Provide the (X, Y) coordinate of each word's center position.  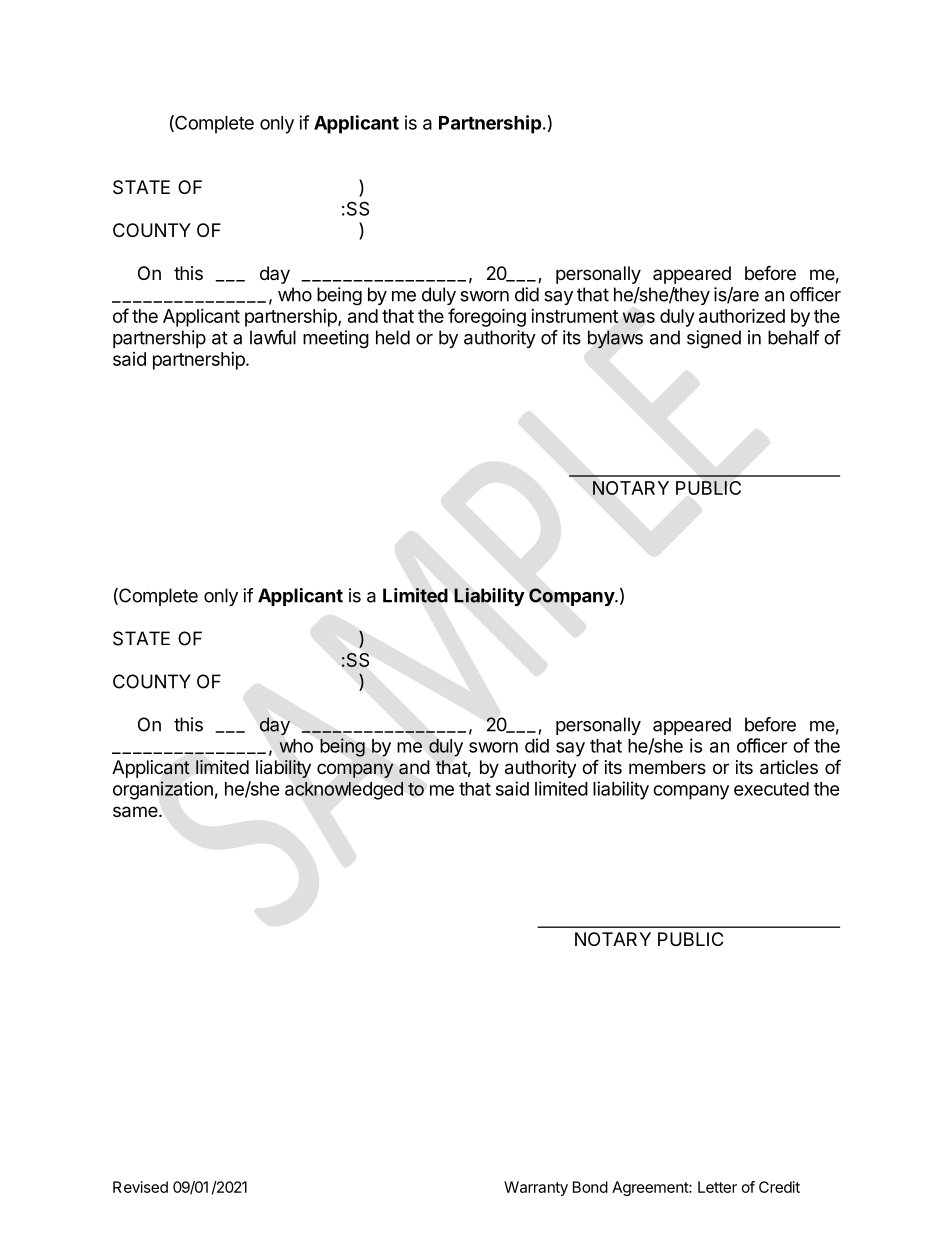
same (136, 812)
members (667, 767)
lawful (273, 337)
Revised (140, 1187)
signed (714, 339)
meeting (336, 339)
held (393, 337)
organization (163, 790)
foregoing (487, 317)
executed (771, 789)
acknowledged (344, 790)
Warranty (536, 1188)
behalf (794, 337)
